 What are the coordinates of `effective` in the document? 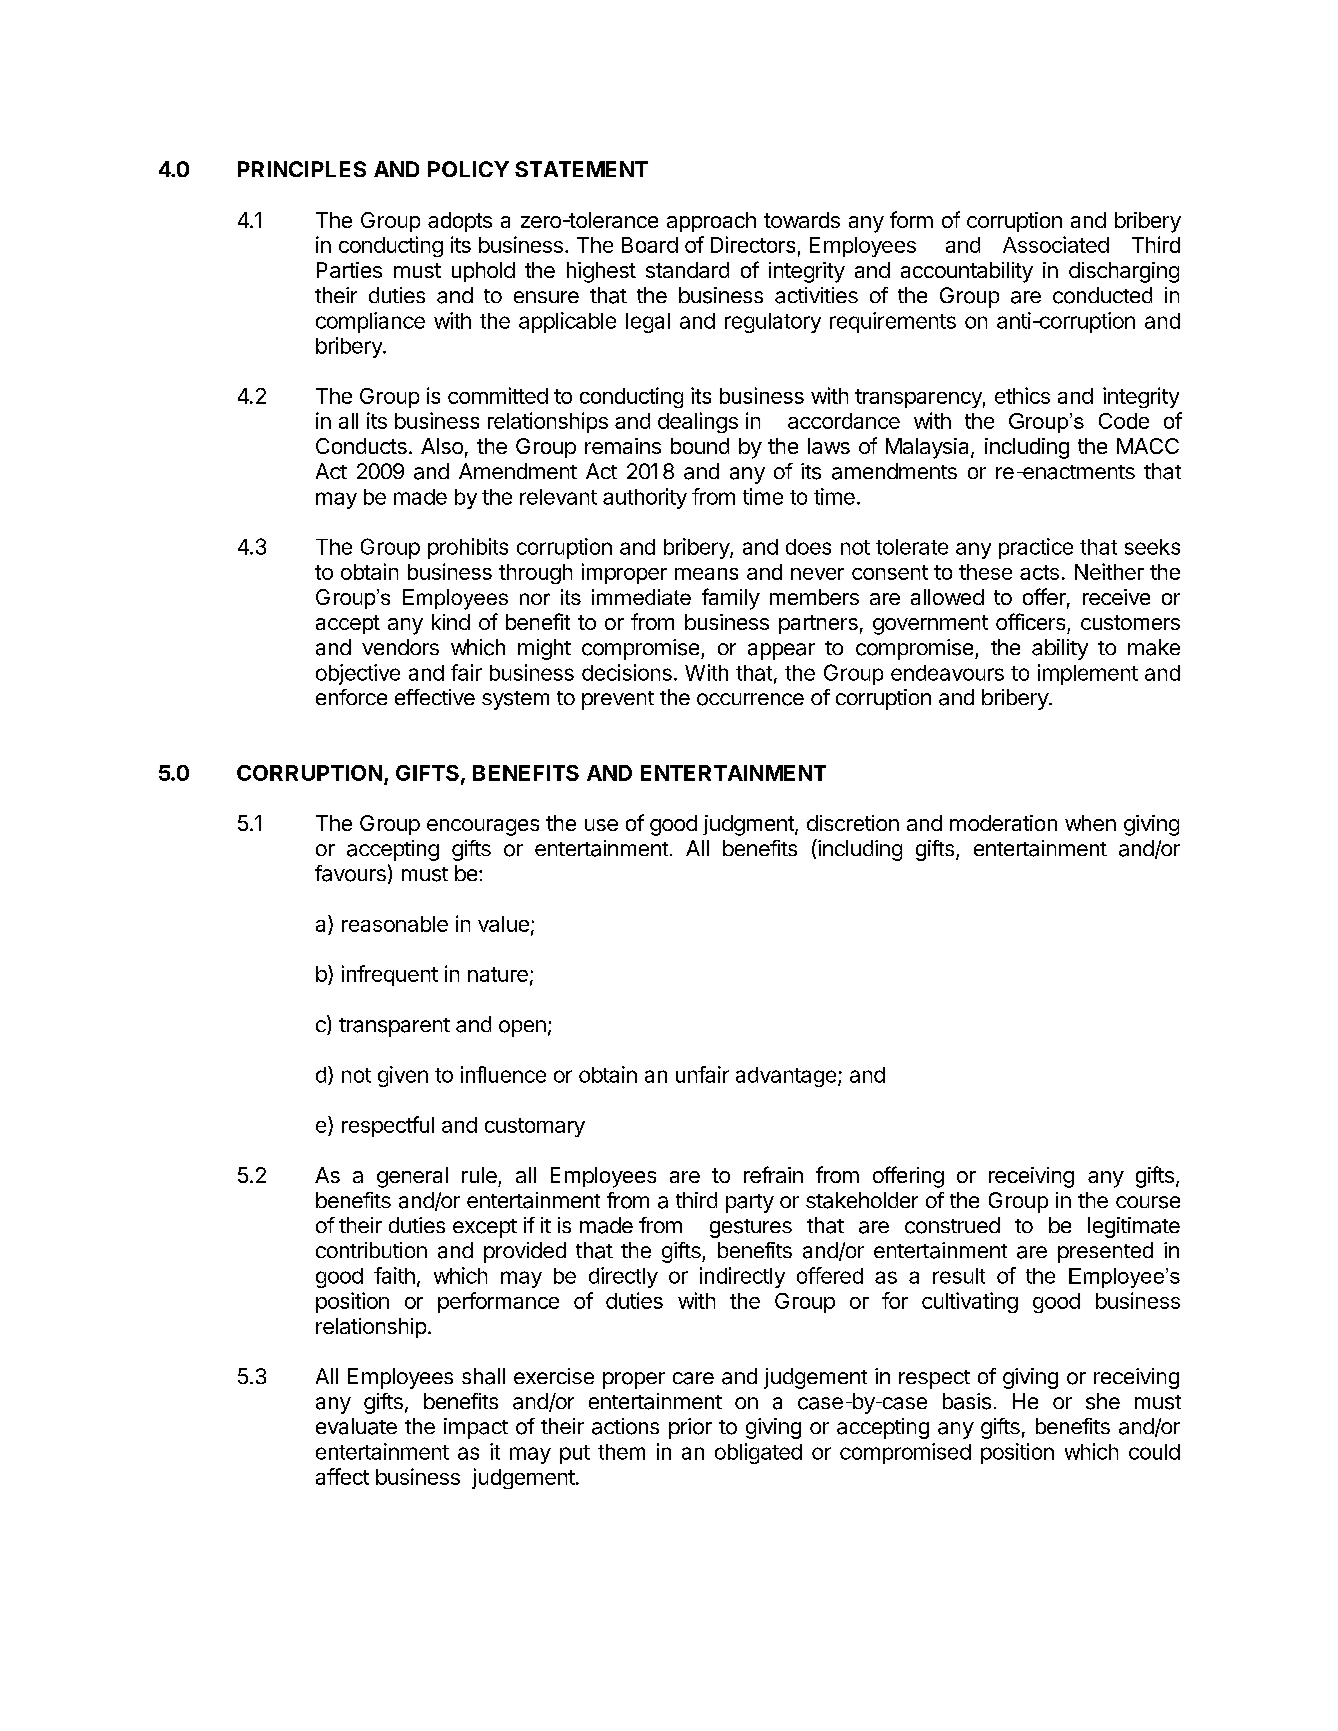 It's located at (435, 697).
